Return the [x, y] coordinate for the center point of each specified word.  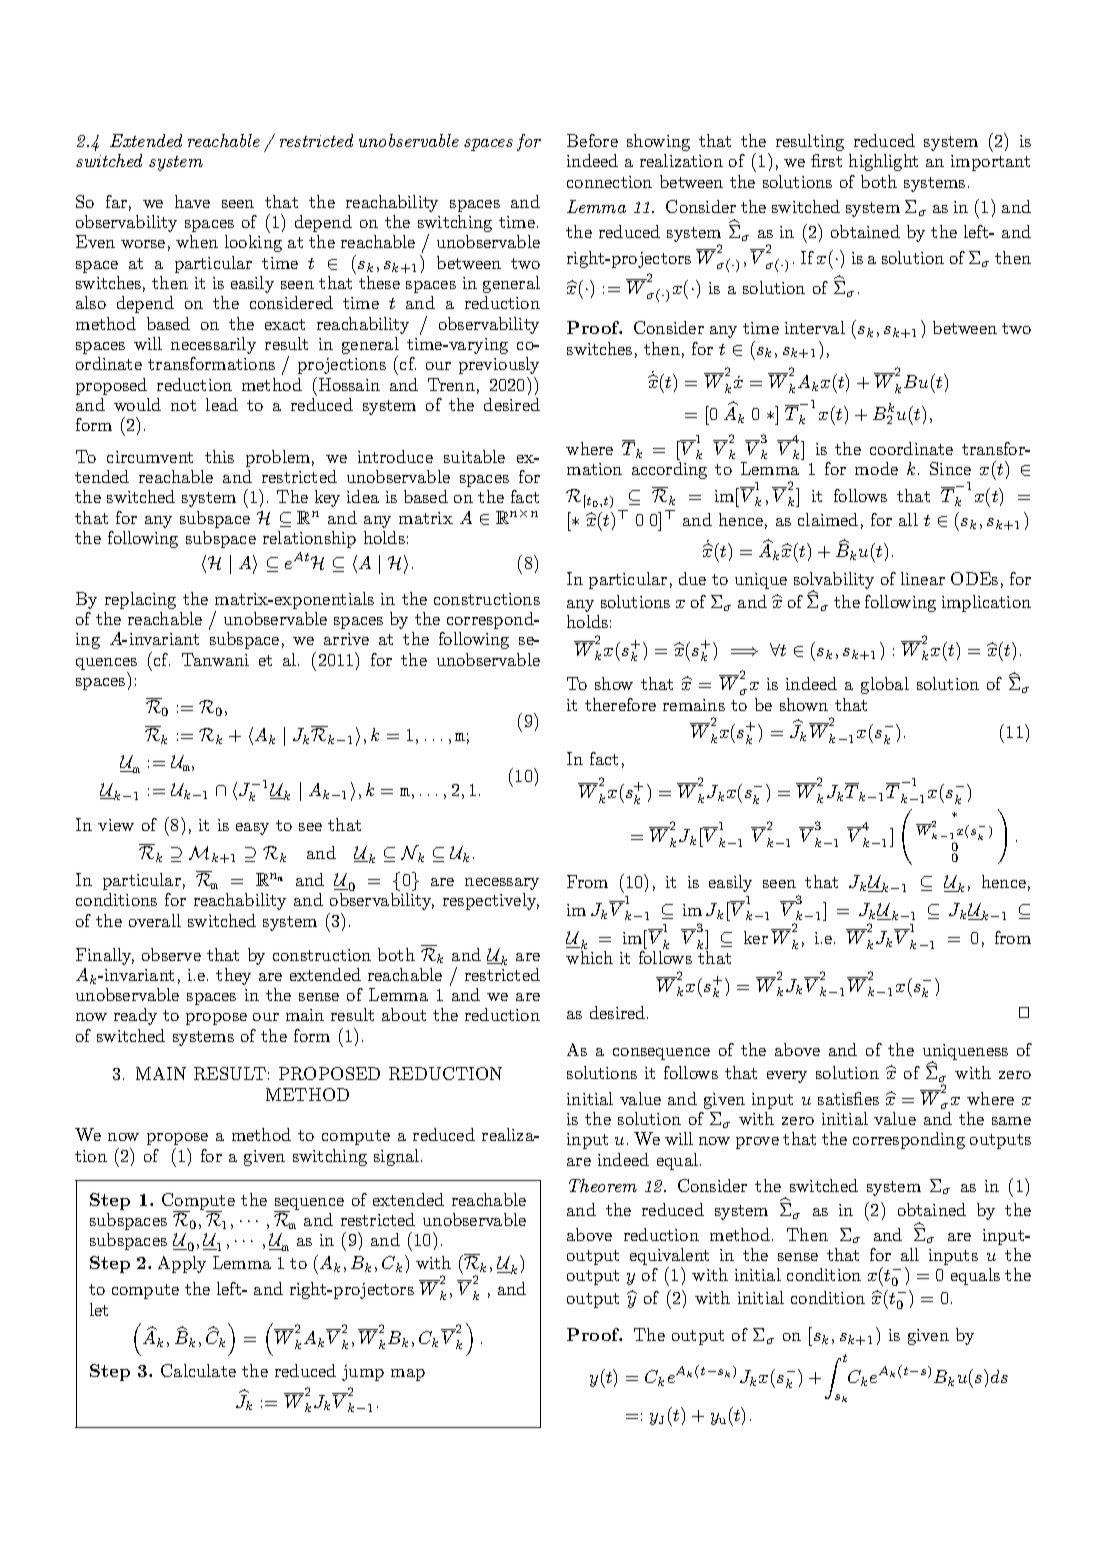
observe [171, 954]
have [192, 201]
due [692, 578]
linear [923, 578]
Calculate [198, 1370]
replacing [140, 600]
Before [592, 140]
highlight [883, 162]
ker [756, 937]
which [589, 957]
